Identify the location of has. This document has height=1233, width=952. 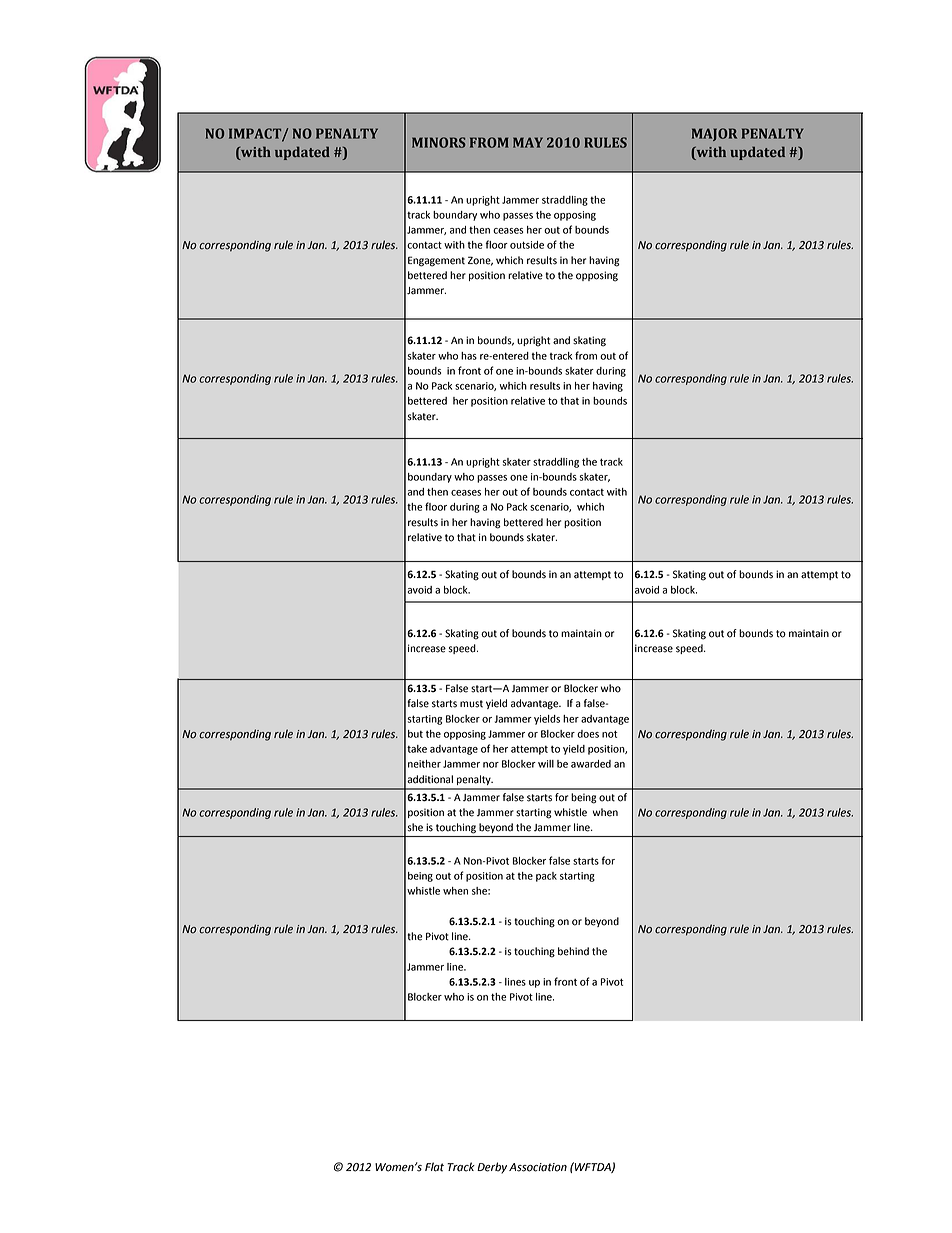
(469, 356).
